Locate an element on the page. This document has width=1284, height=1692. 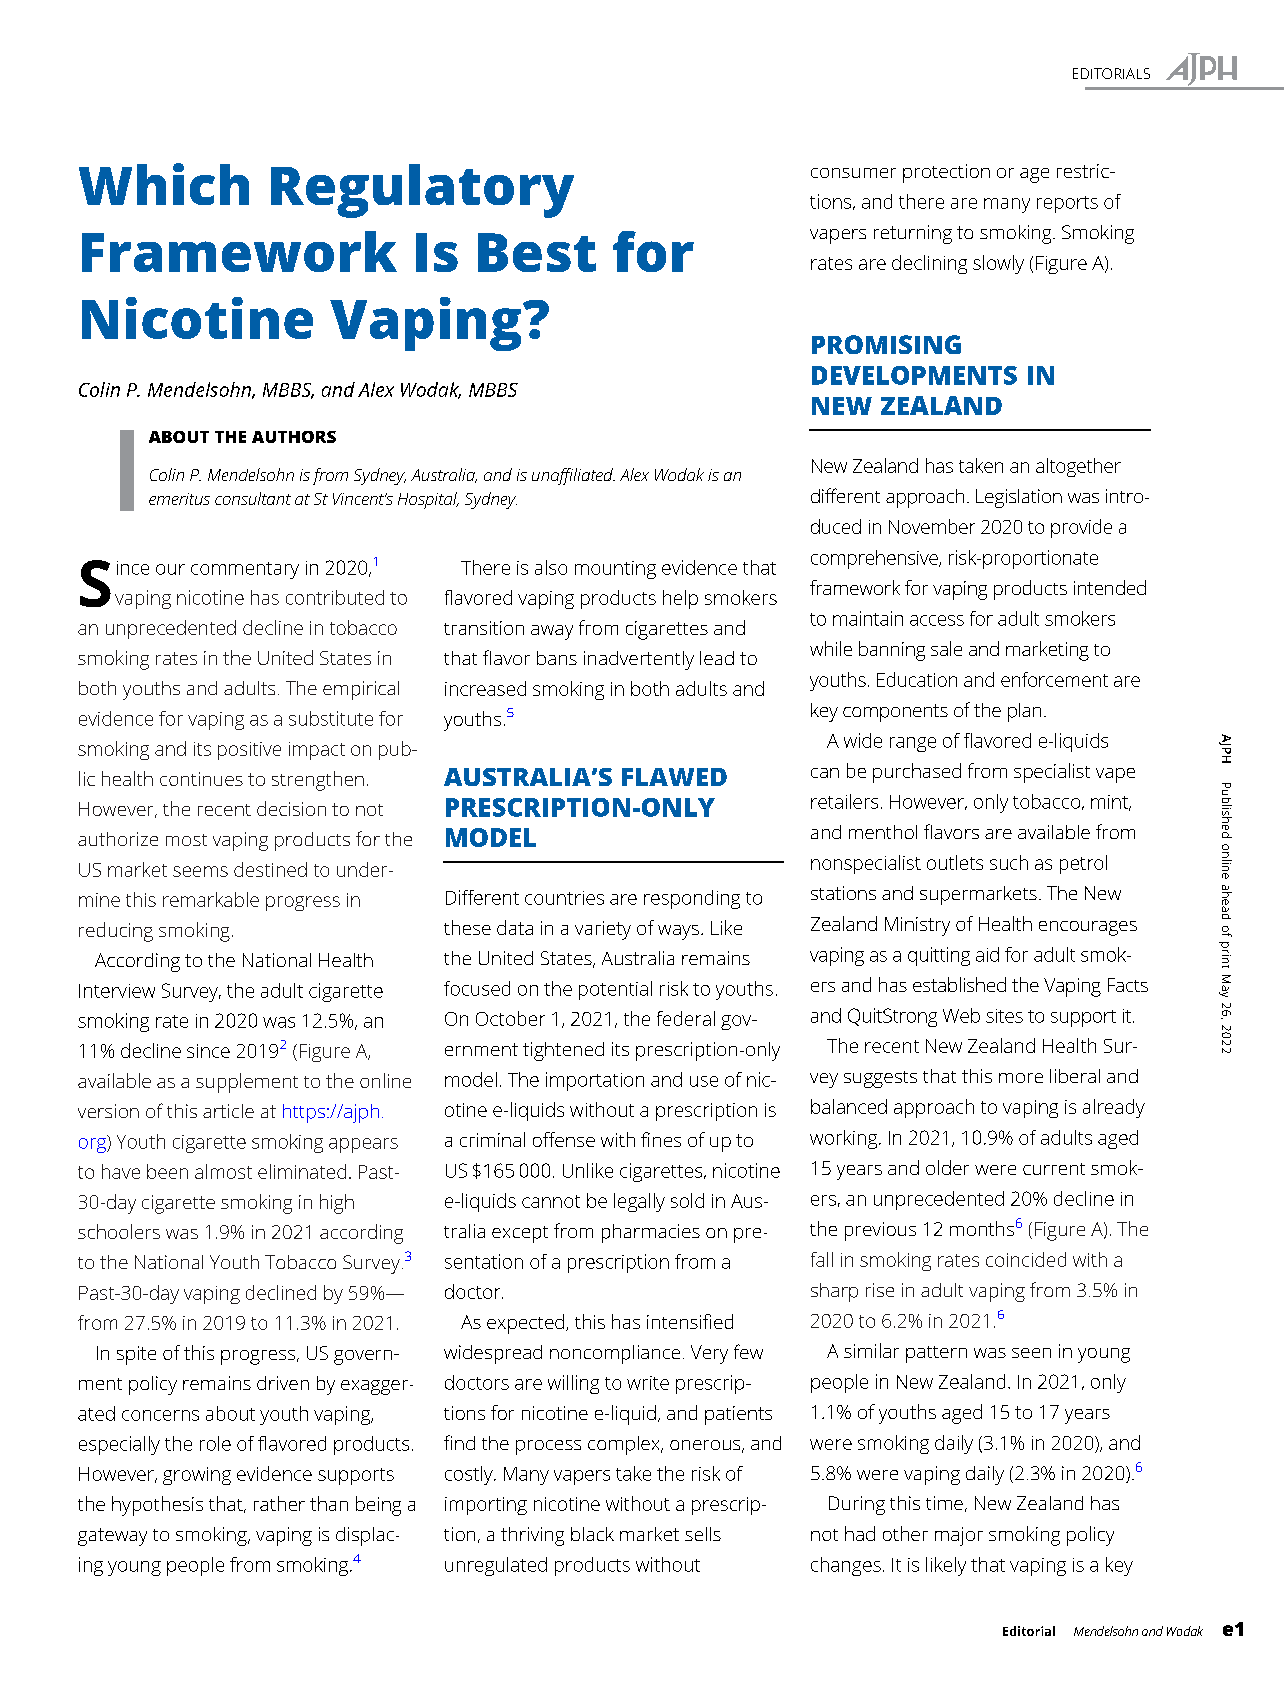
major is located at coordinates (959, 1536).
